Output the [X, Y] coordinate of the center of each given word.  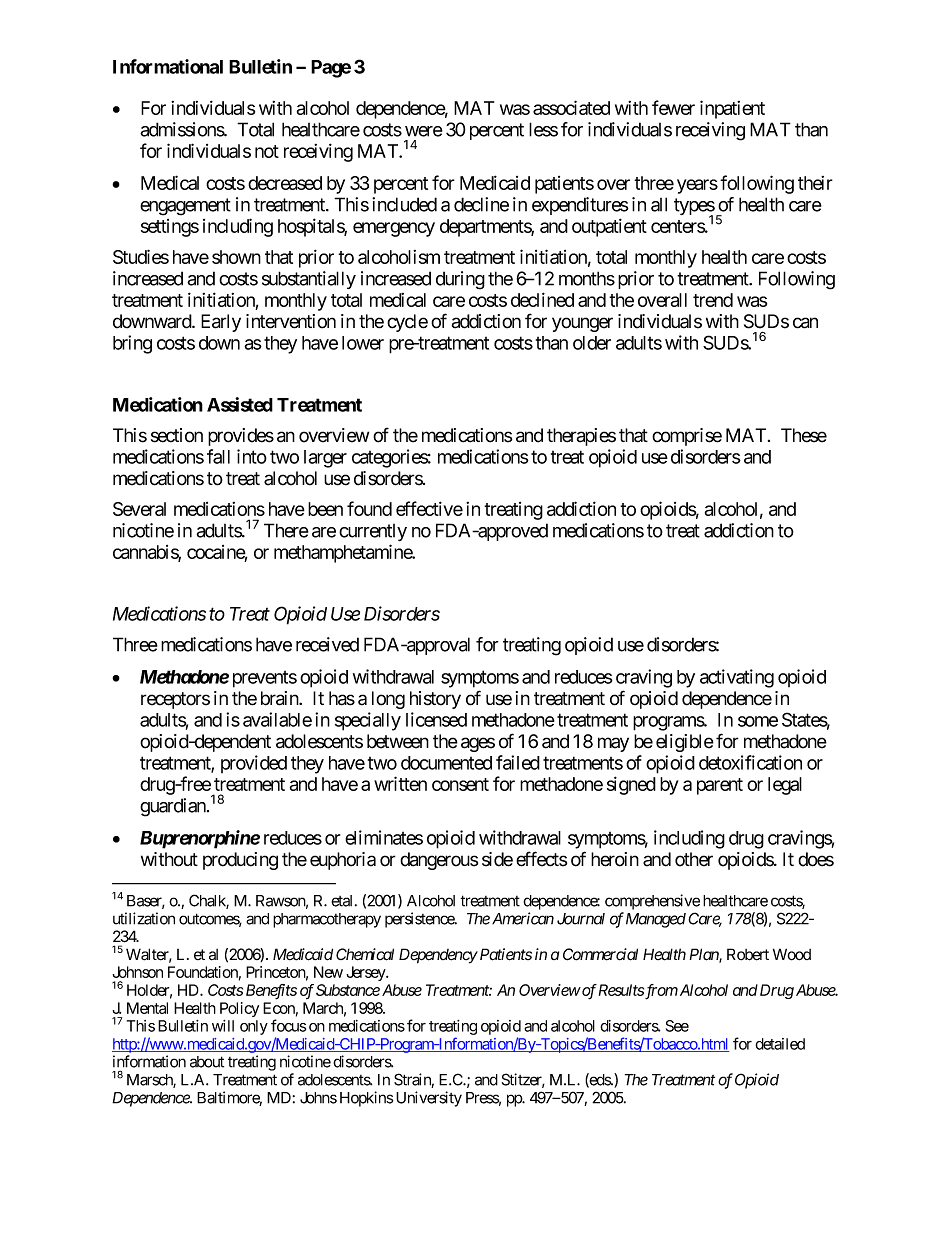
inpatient [732, 109]
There [286, 530]
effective [429, 508]
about [207, 1062]
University [429, 1099]
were [424, 131]
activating [737, 678]
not [267, 151]
